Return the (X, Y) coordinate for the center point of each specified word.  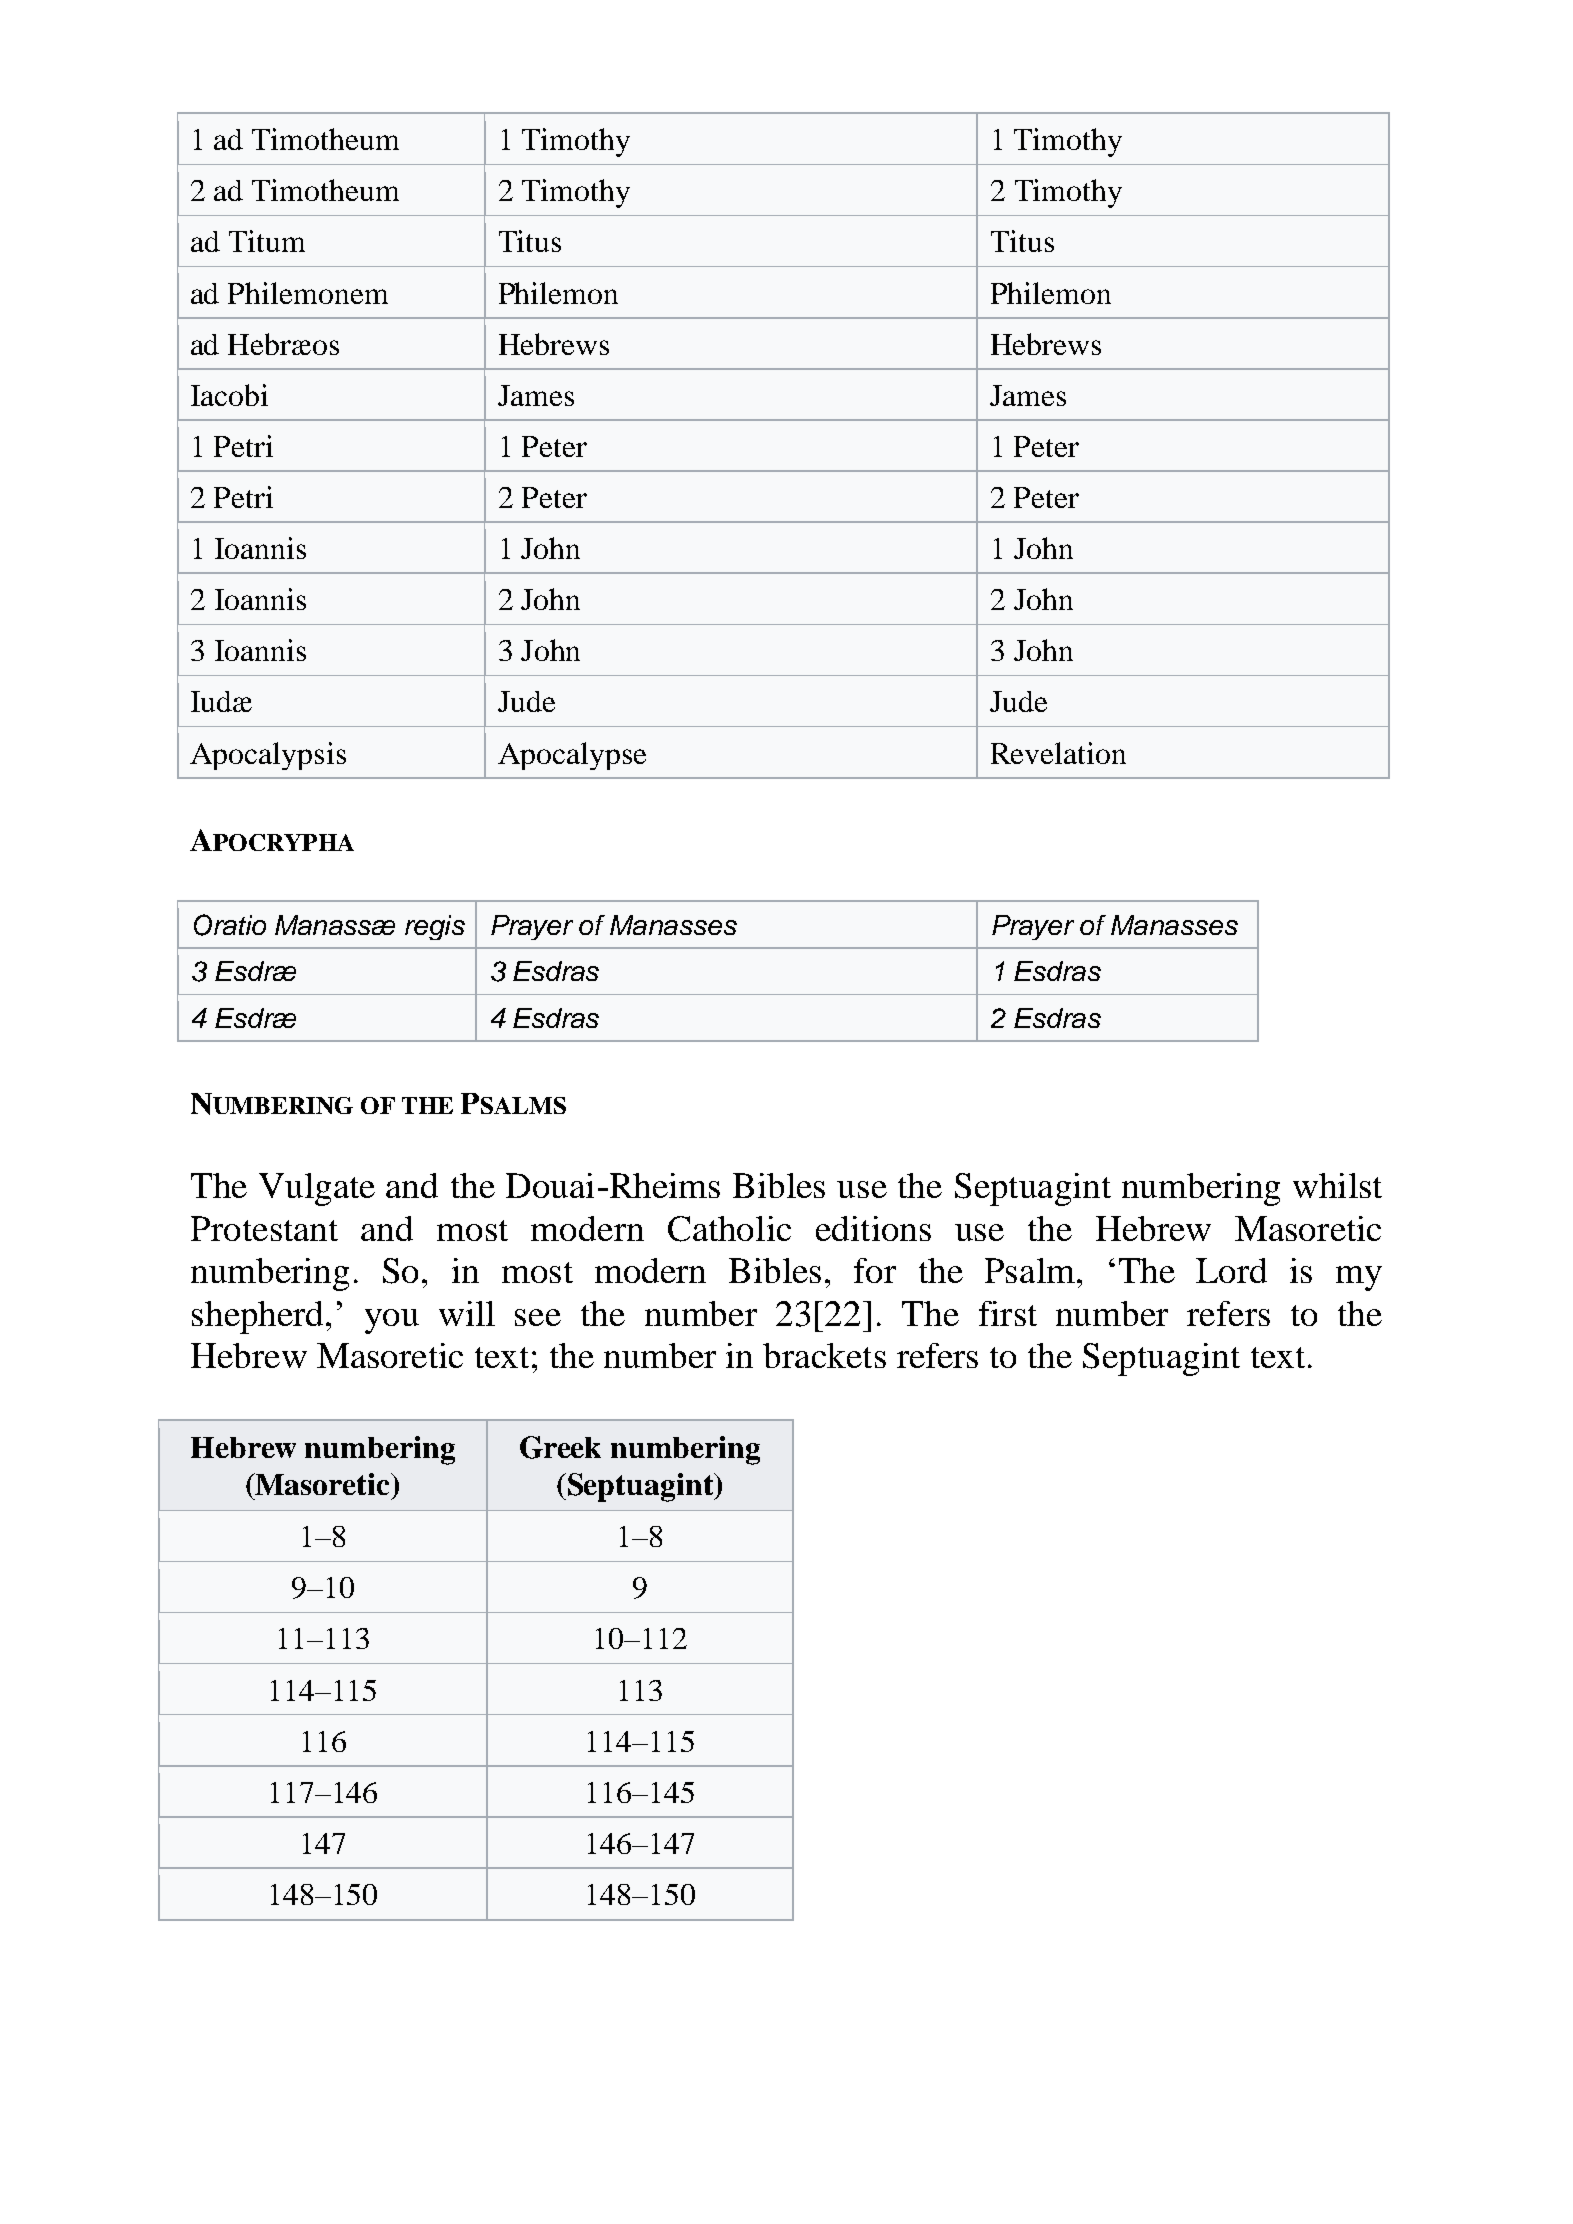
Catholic (729, 1229)
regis (435, 927)
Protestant (264, 1228)
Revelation (1058, 753)
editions (873, 1228)
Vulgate (317, 1189)
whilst (1337, 1185)
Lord (1231, 1270)
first (1008, 1313)
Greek (560, 1447)
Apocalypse (572, 756)
